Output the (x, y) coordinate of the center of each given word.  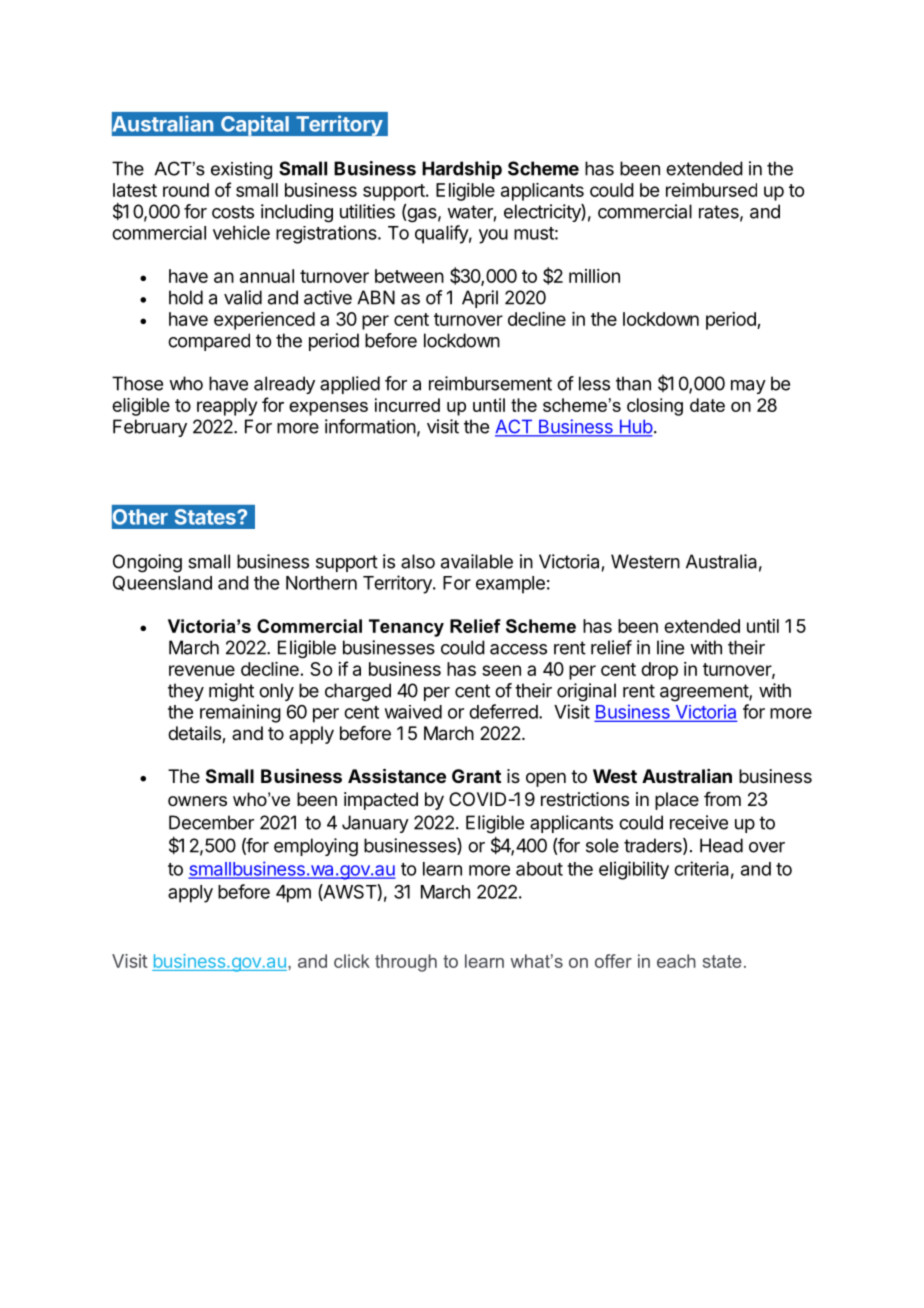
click (352, 961)
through (406, 963)
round (186, 190)
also (418, 561)
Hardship (462, 170)
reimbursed (711, 190)
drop (659, 671)
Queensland (162, 583)
